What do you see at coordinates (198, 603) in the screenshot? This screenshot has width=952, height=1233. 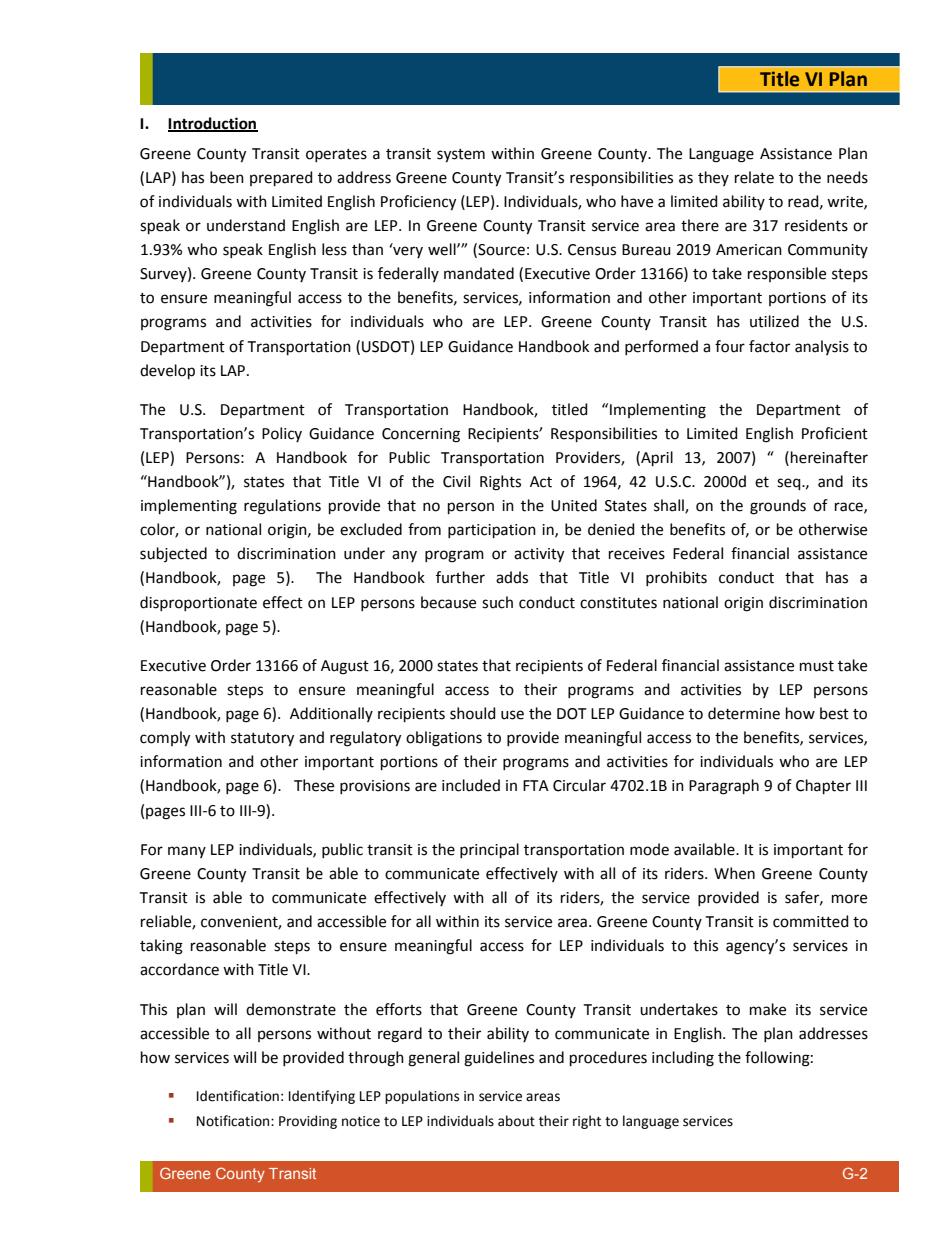 I see `disproportionate` at bounding box center [198, 603].
